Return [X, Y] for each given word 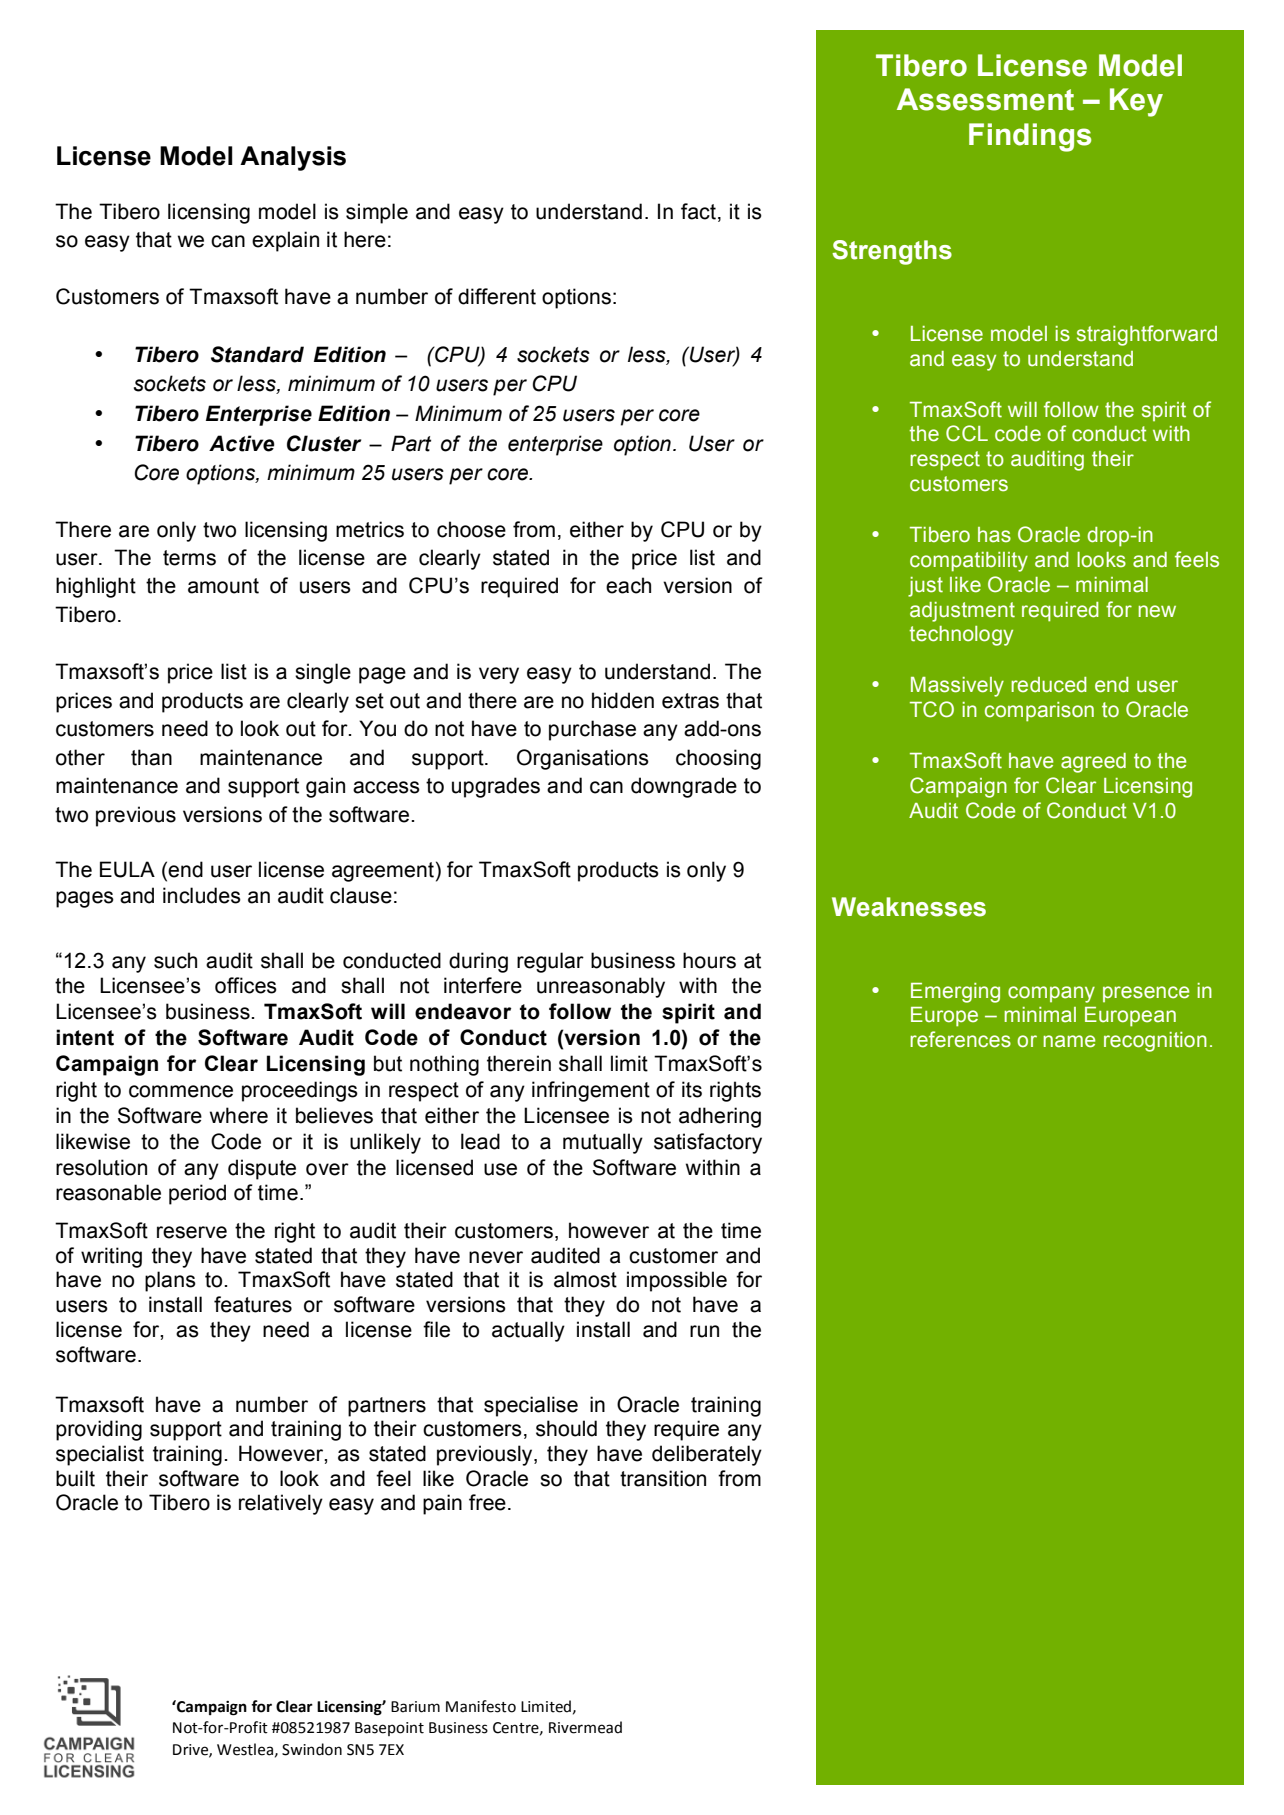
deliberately [707, 1455]
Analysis [293, 158]
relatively [281, 1504]
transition [663, 1478]
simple [377, 213]
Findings [1030, 137]
